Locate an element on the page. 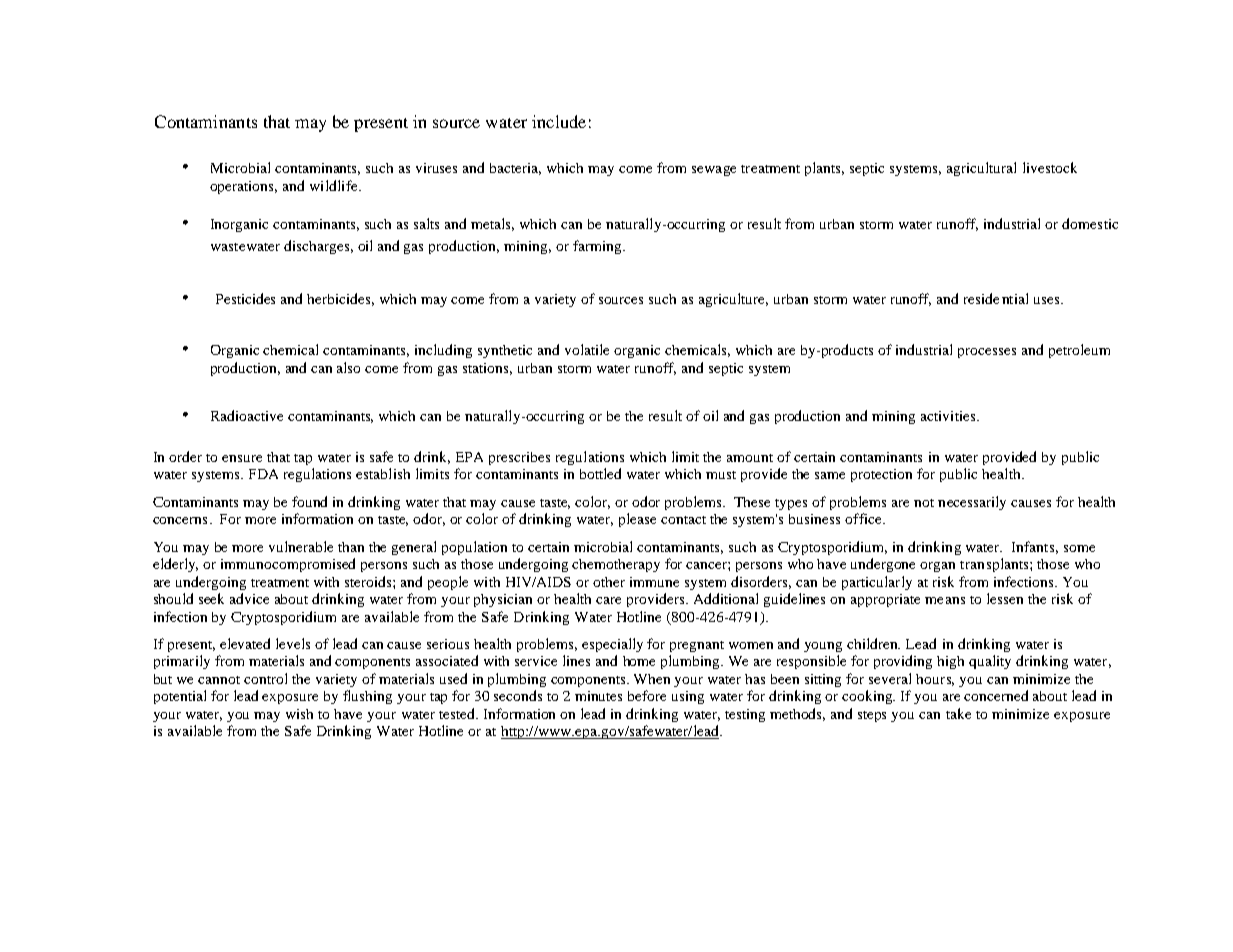 This page has width=1233, height=952. Radioactive is located at coordinates (247, 415).
